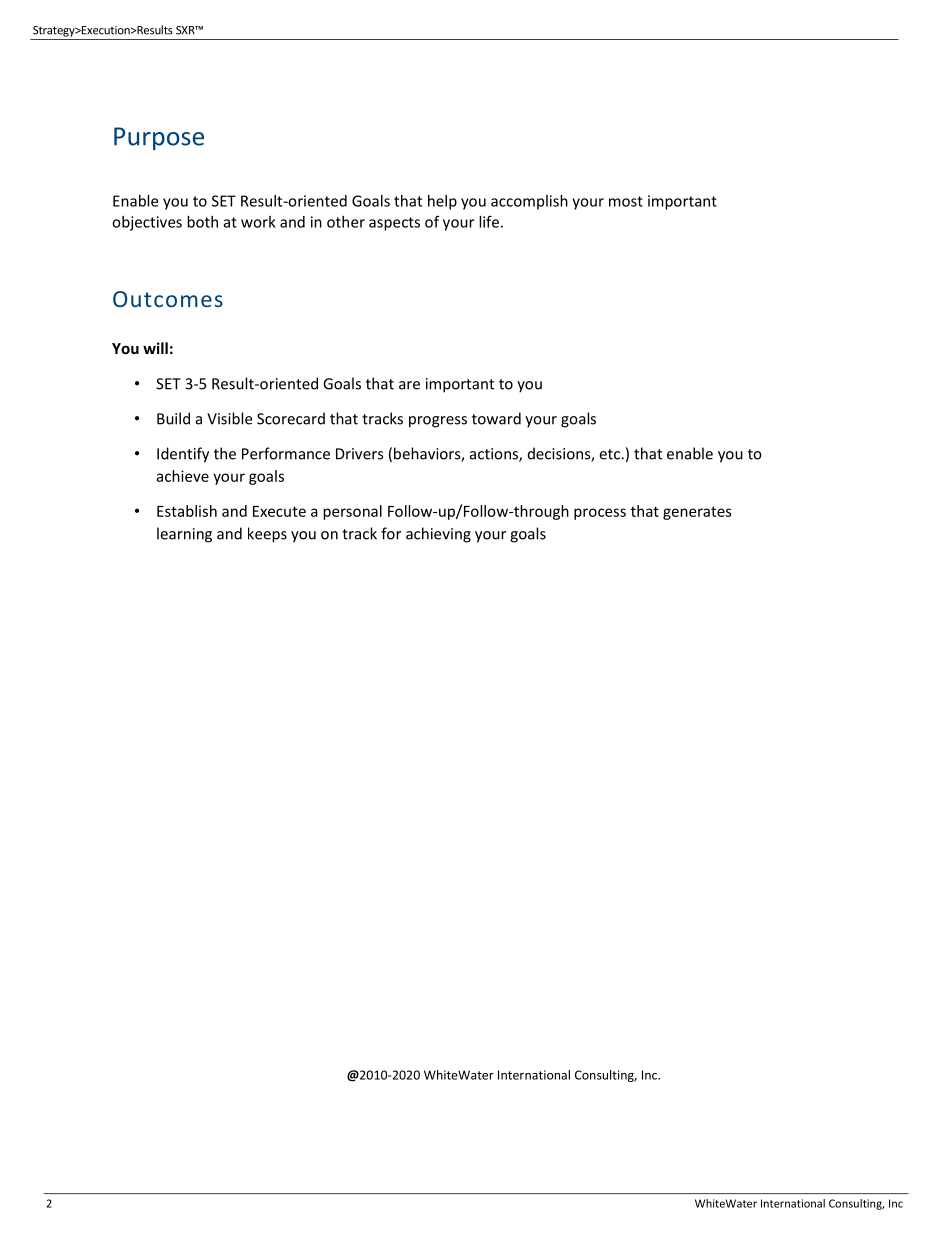 This screenshot has width=952, height=1233. What do you see at coordinates (229, 418) in the screenshot?
I see `Visible` at bounding box center [229, 418].
